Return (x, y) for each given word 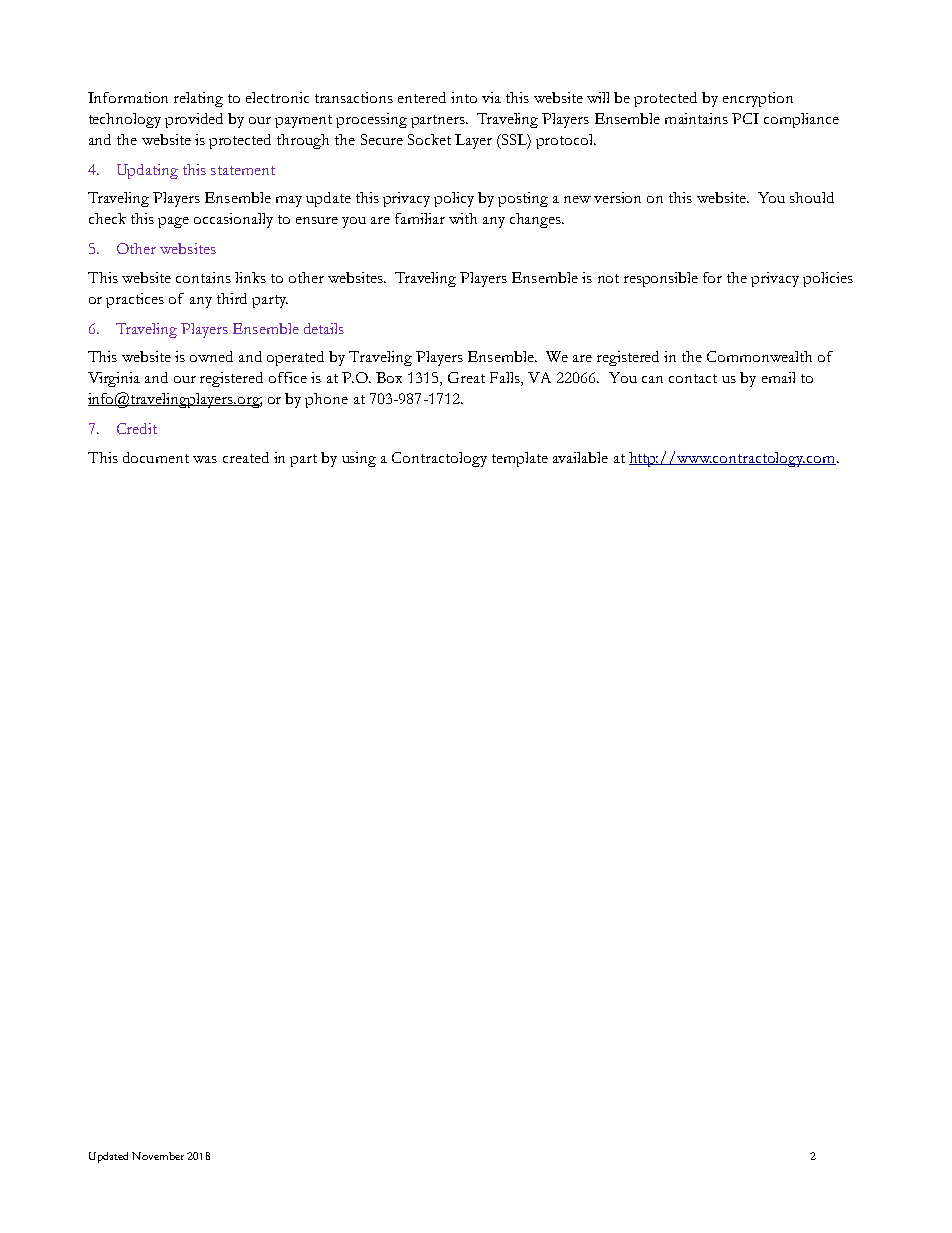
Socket (429, 139)
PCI (745, 118)
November (158, 1156)
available (580, 457)
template (520, 459)
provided (194, 120)
